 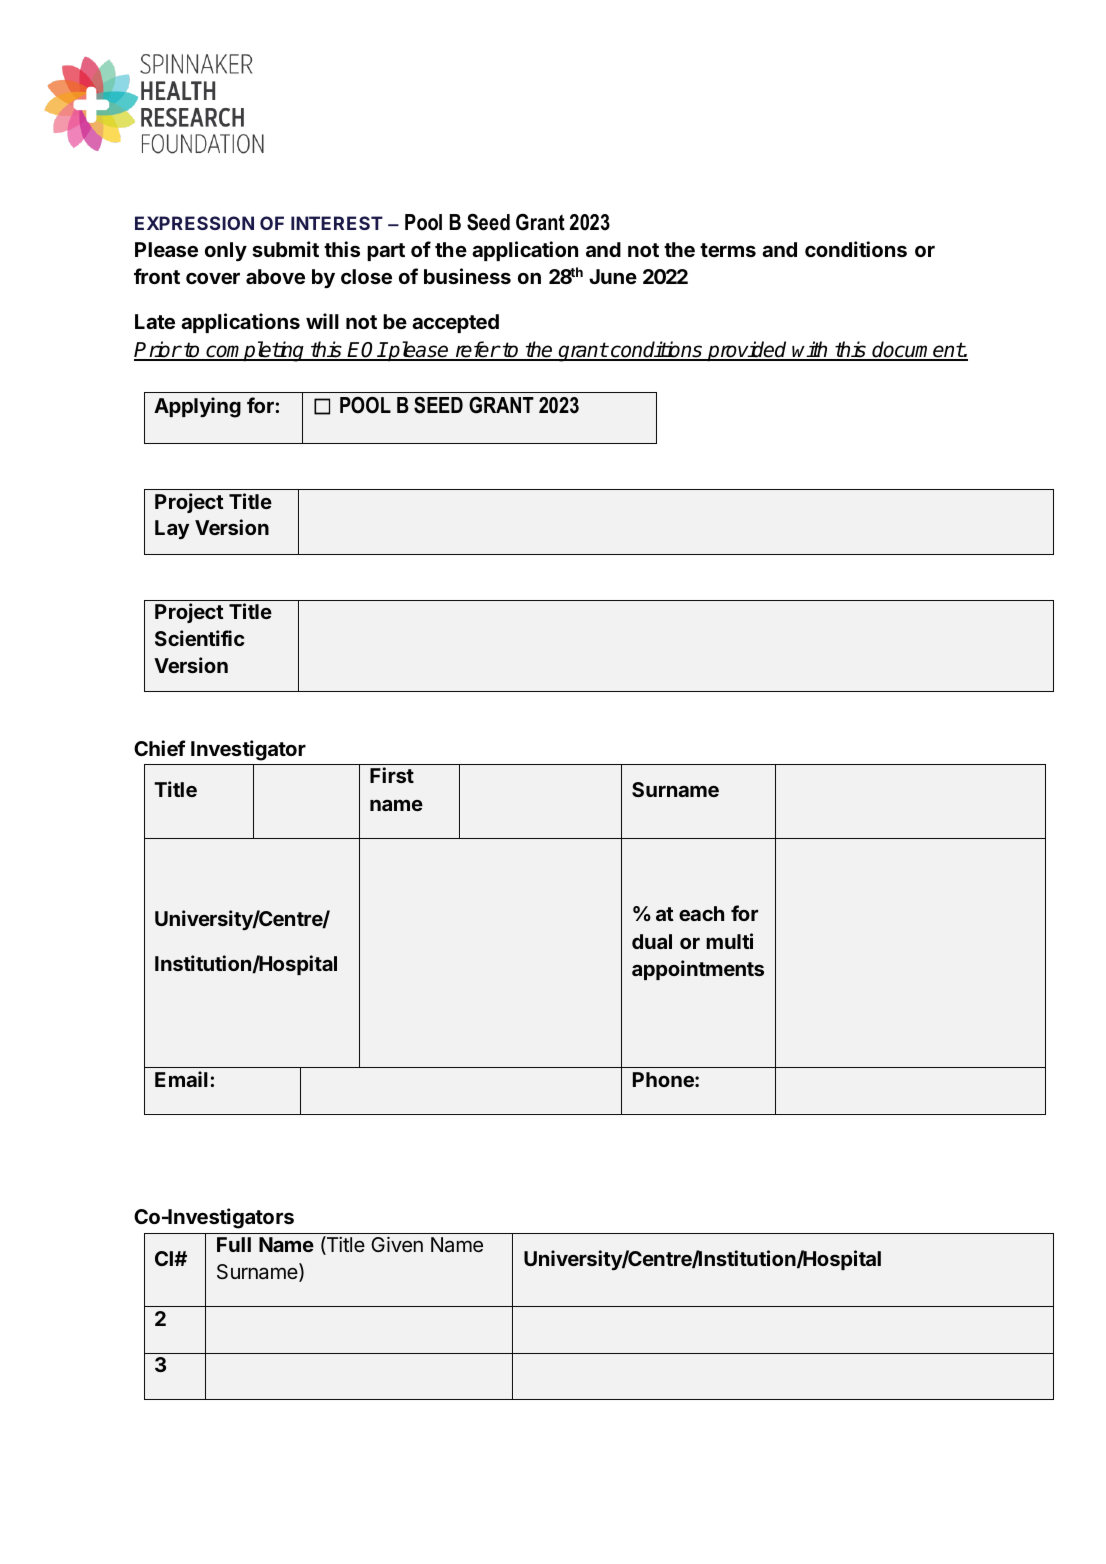 I want to click on Given, so click(x=397, y=1244).
